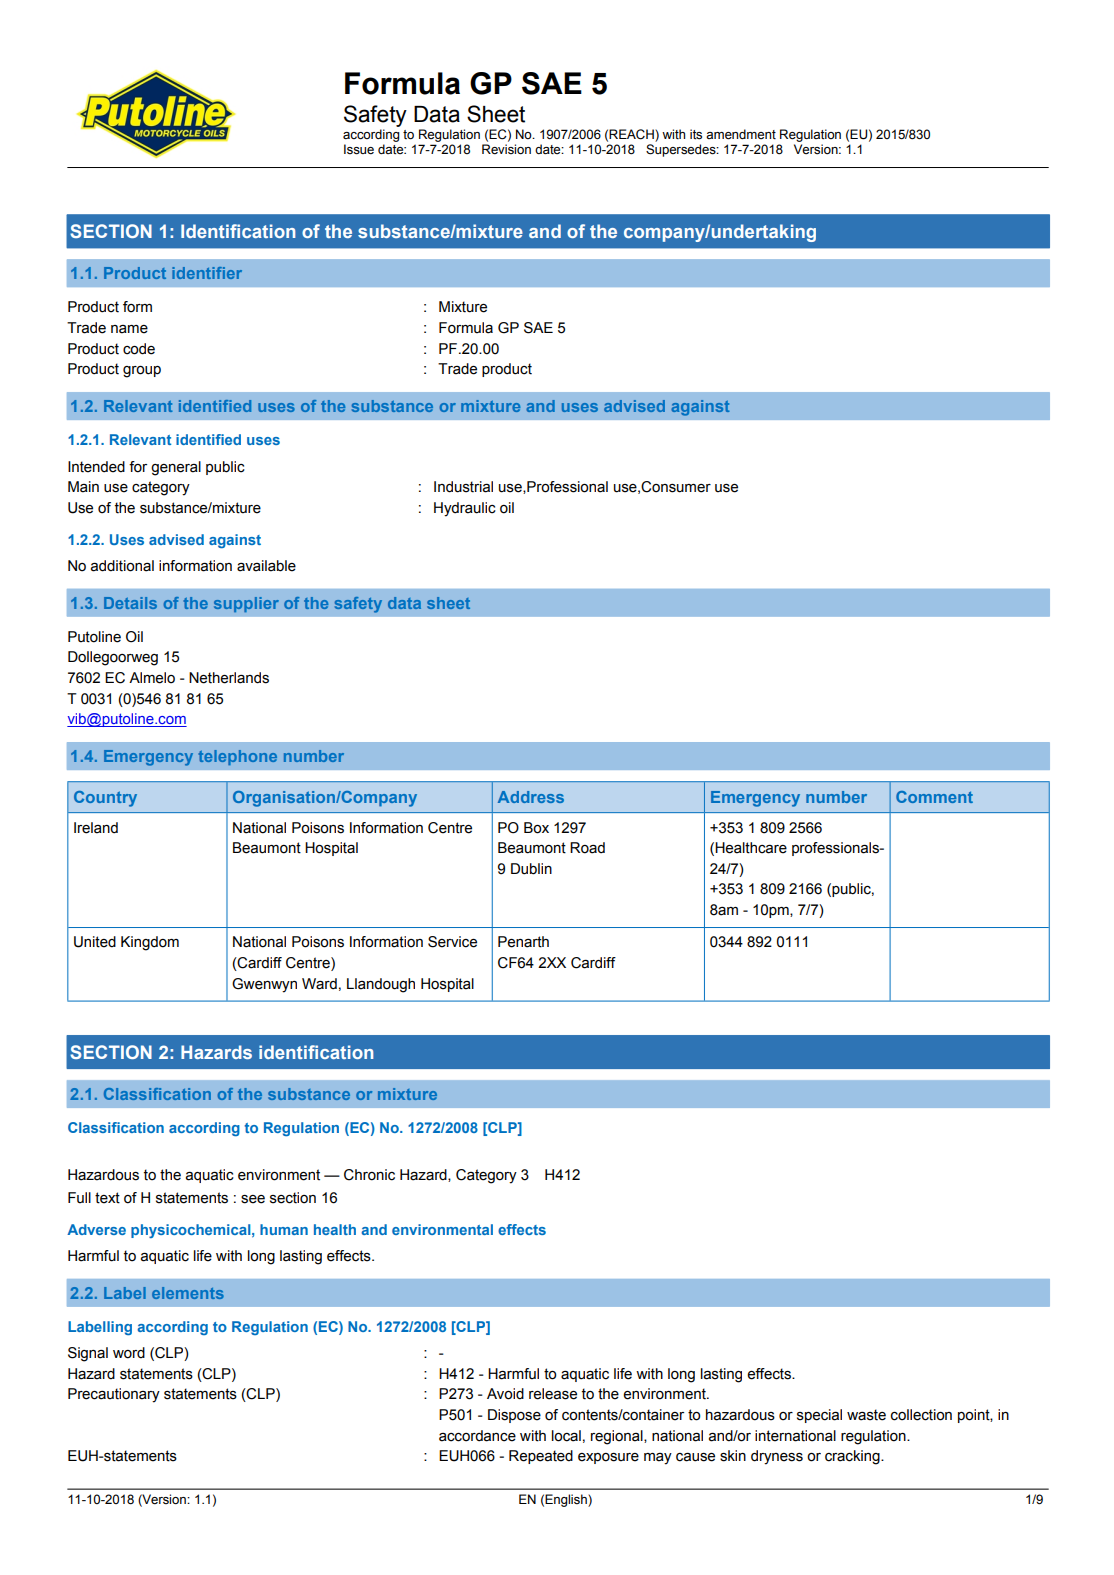 The image size is (1114, 1575). Describe the element at coordinates (934, 797) in the page. I see `Comment` at that location.
